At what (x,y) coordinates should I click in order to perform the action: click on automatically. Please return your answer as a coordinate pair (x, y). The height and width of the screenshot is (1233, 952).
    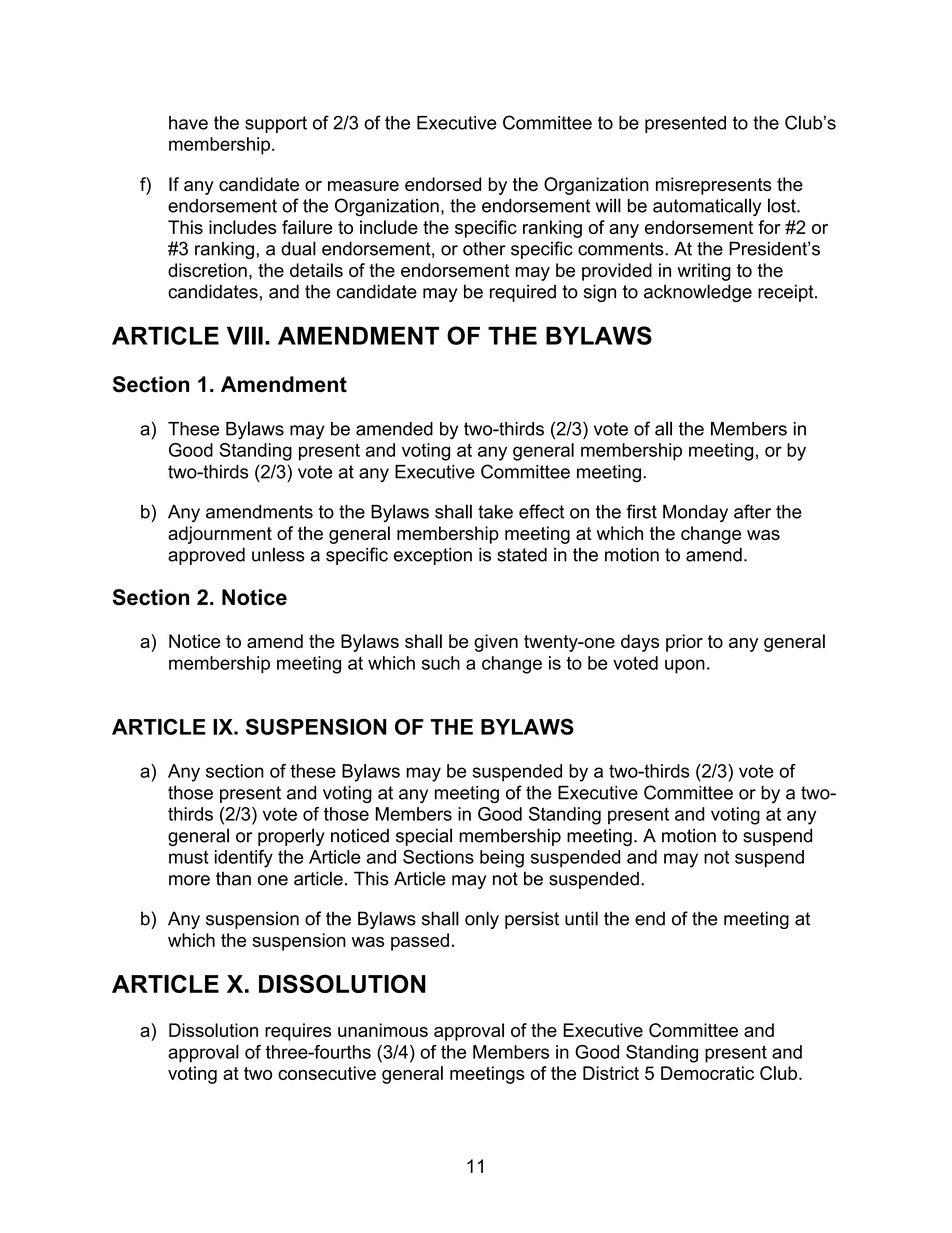
    Looking at the image, I should click on (707, 207).
